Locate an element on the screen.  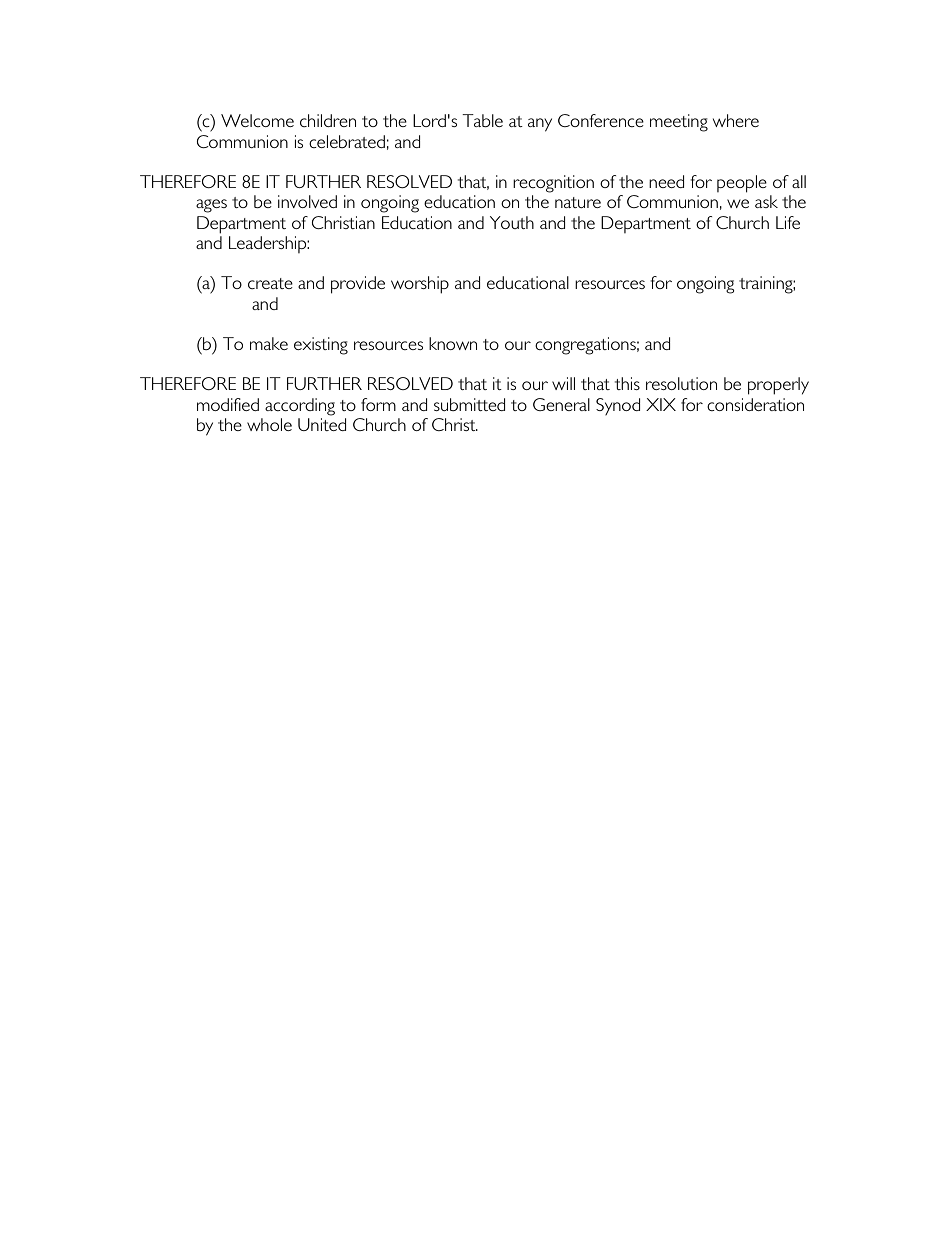
any is located at coordinates (540, 125).
